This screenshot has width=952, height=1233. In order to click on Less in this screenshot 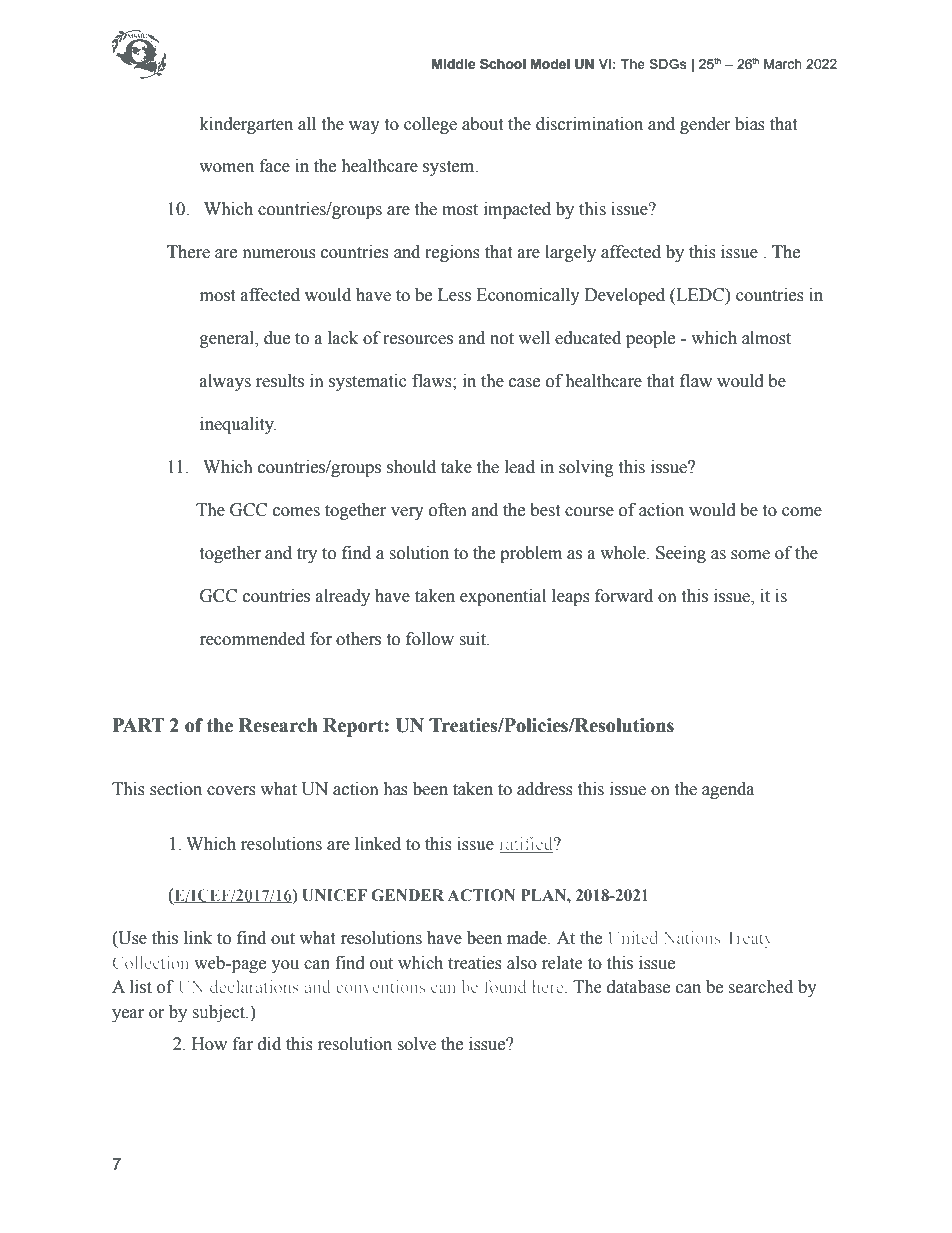, I will do `click(454, 295)`.
